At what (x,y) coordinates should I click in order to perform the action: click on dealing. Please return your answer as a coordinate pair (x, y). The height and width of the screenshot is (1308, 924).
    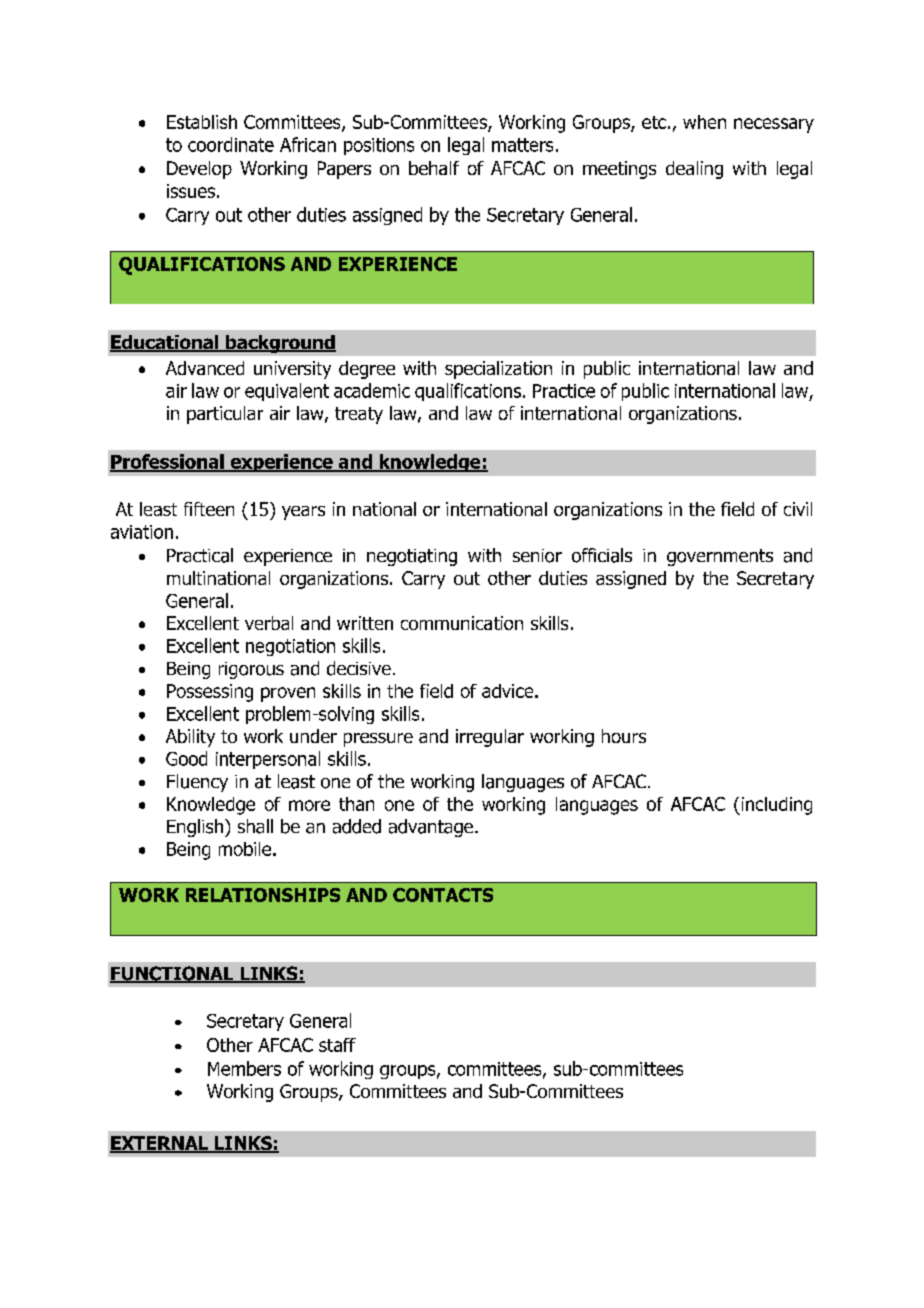
    Looking at the image, I should click on (694, 170).
